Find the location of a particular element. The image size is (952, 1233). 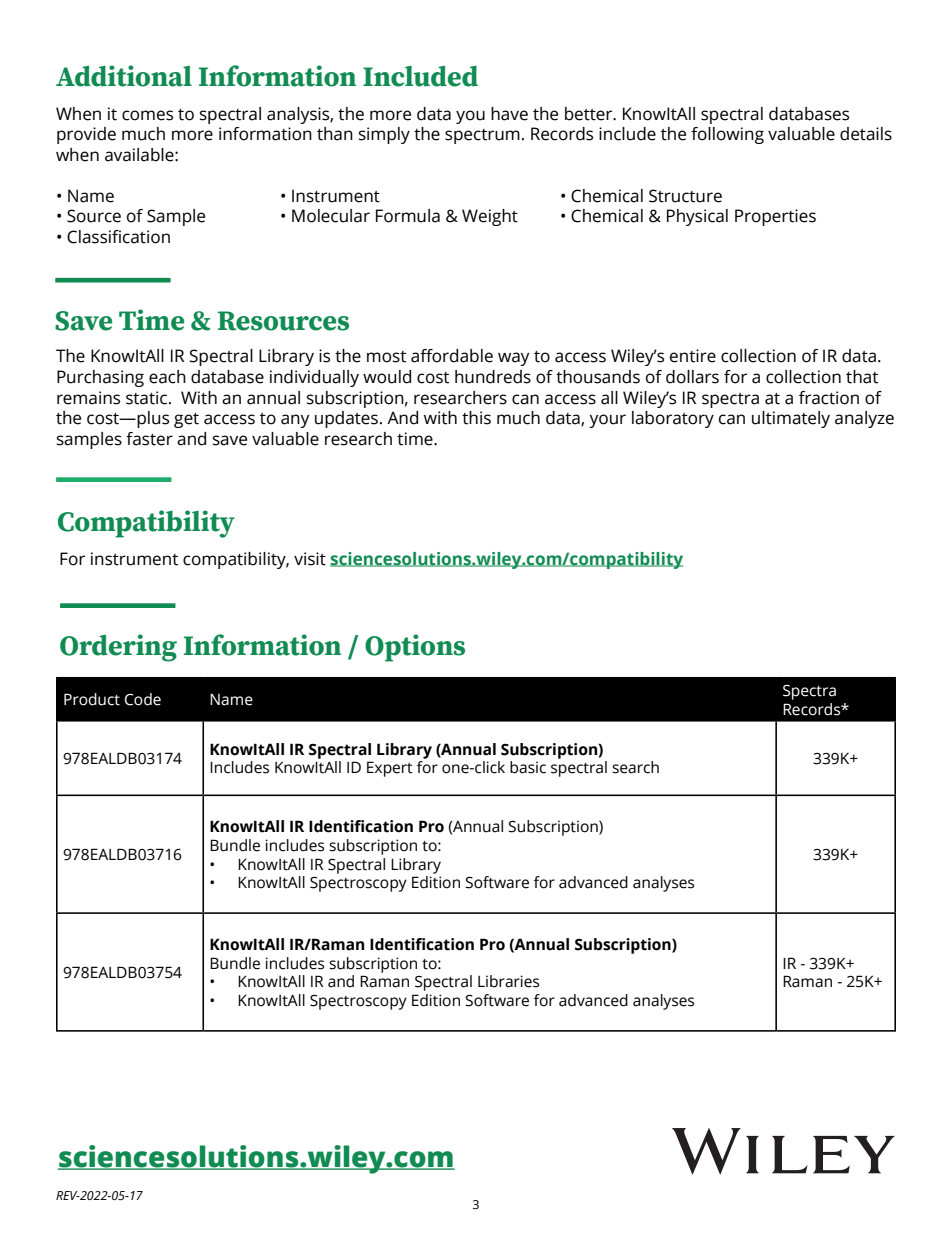

each is located at coordinates (167, 377).
